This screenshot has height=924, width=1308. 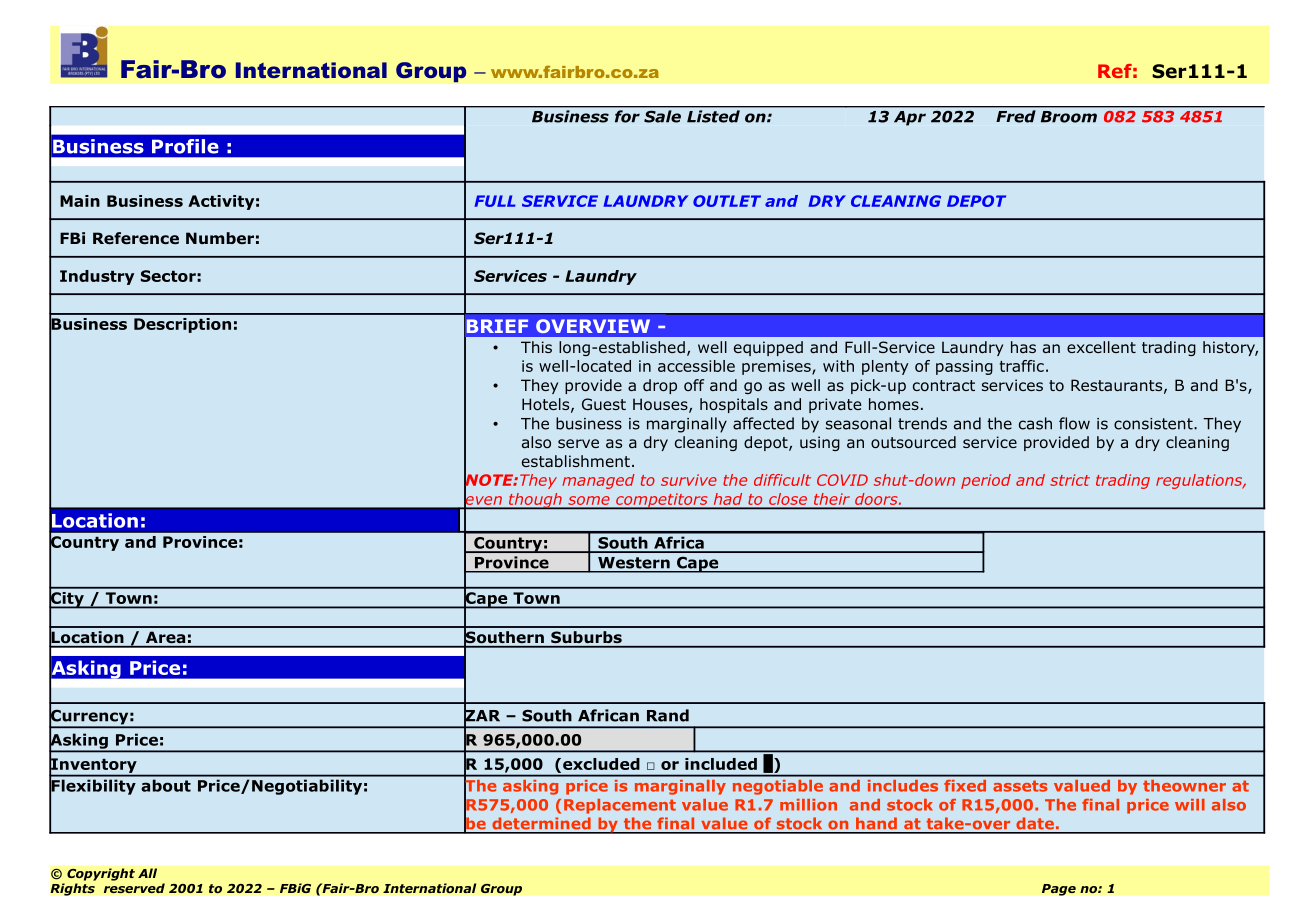 What do you see at coordinates (482, 716) in the screenshot?
I see `ZAR` at bounding box center [482, 716].
